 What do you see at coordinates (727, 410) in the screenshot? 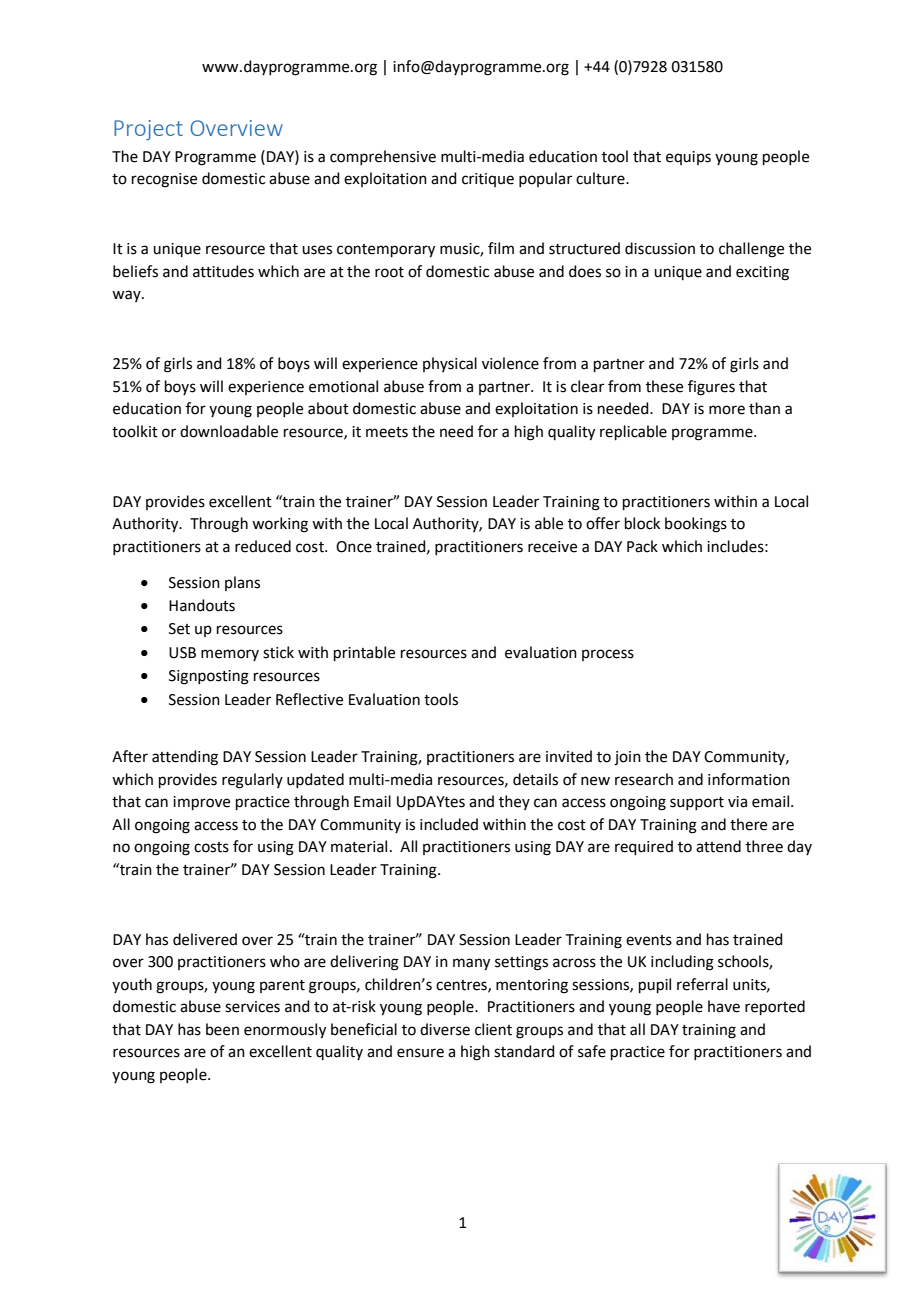
I see `more` at bounding box center [727, 410].
